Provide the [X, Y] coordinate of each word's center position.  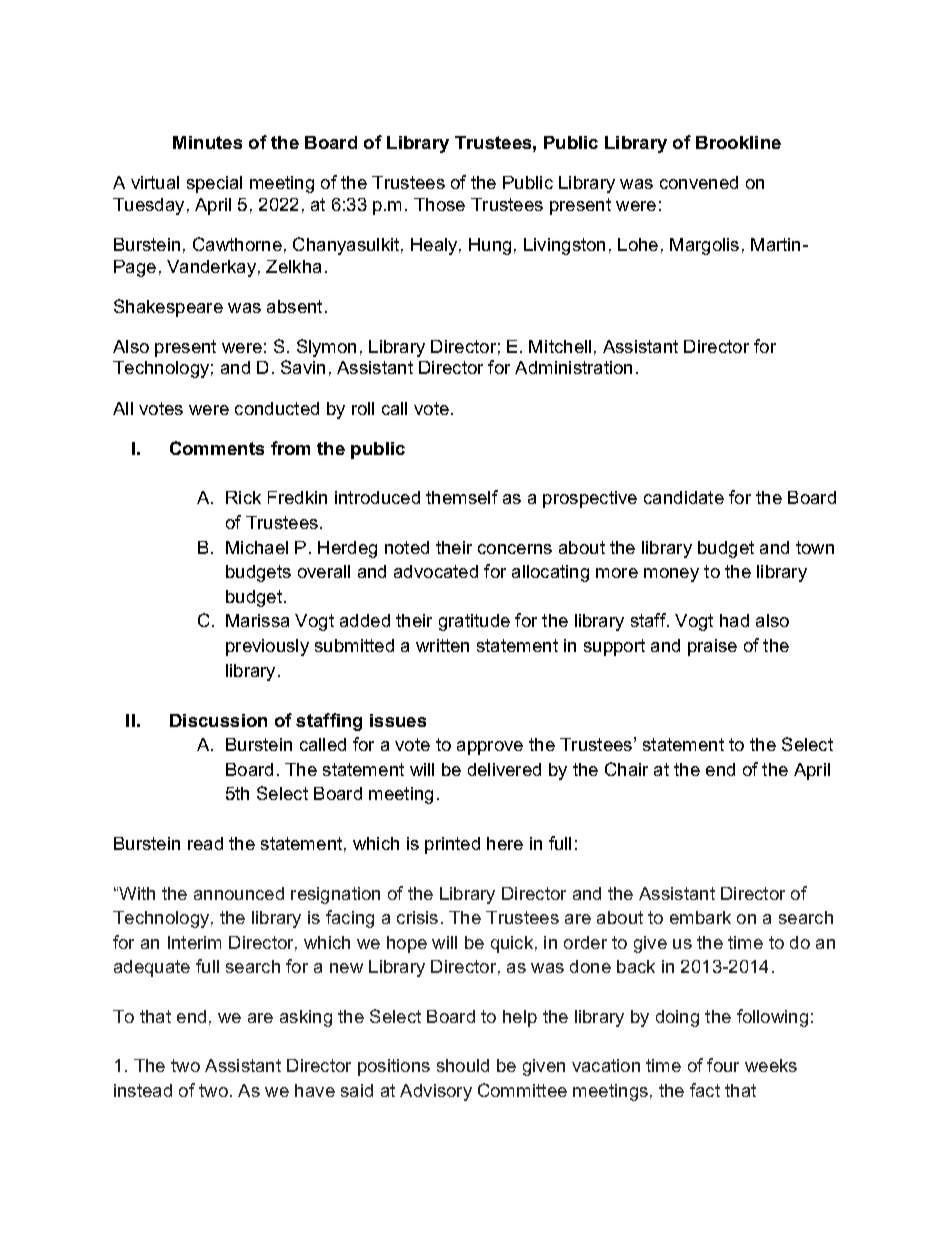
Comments [217, 448]
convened [699, 182]
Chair [626, 769]
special [214, 184]
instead [143, 1090]
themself [462, 497]
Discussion [218, 720]
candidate [684, 497]
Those [439, 204]
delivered [504, 769]
